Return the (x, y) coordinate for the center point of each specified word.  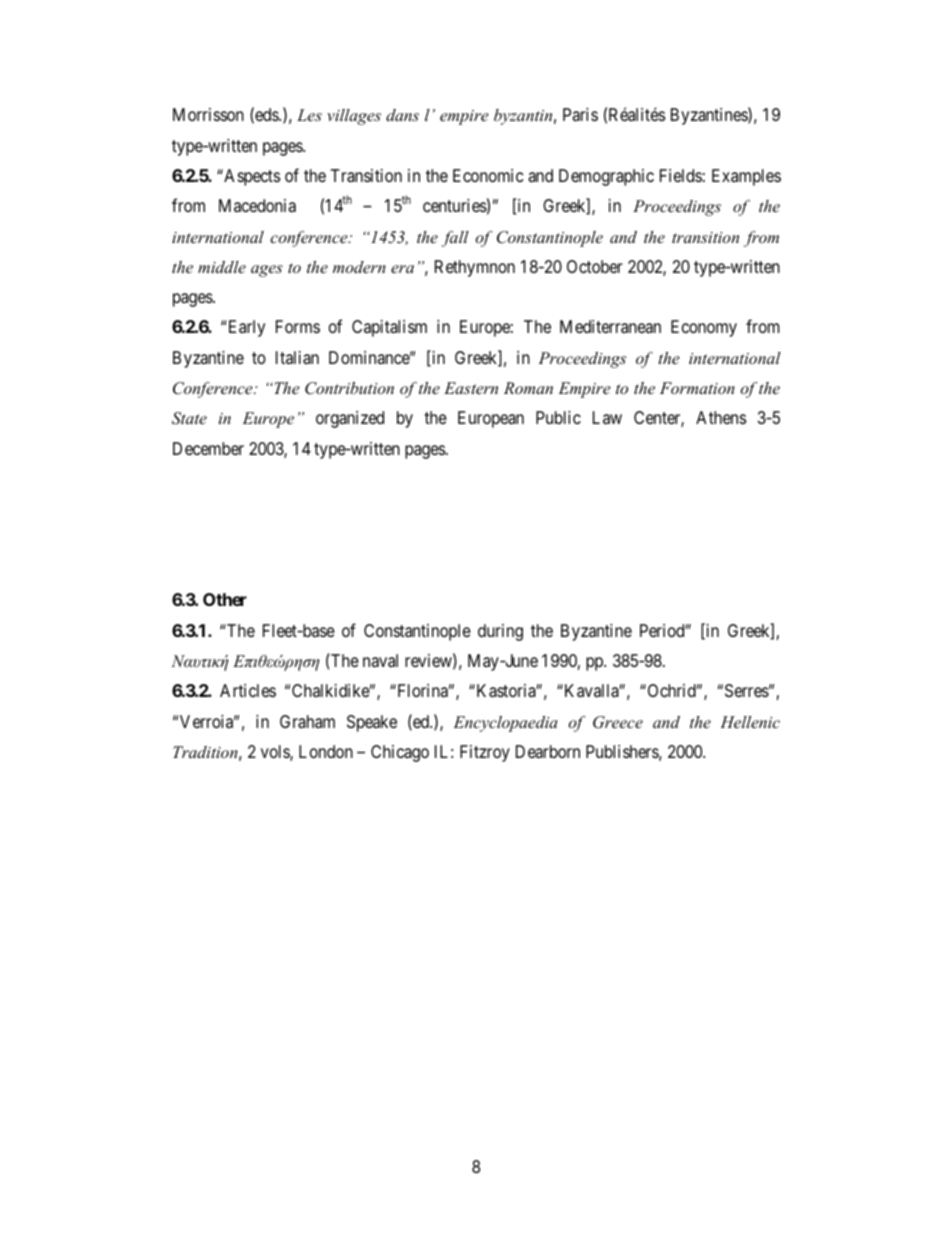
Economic (488, 175)
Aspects (251, 177)
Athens (721, 417)
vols (276, 753)
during (500, 632)
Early (247, 328)
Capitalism (389, 328)
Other (225, 599)
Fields (681, 175)
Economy (704, 328)
